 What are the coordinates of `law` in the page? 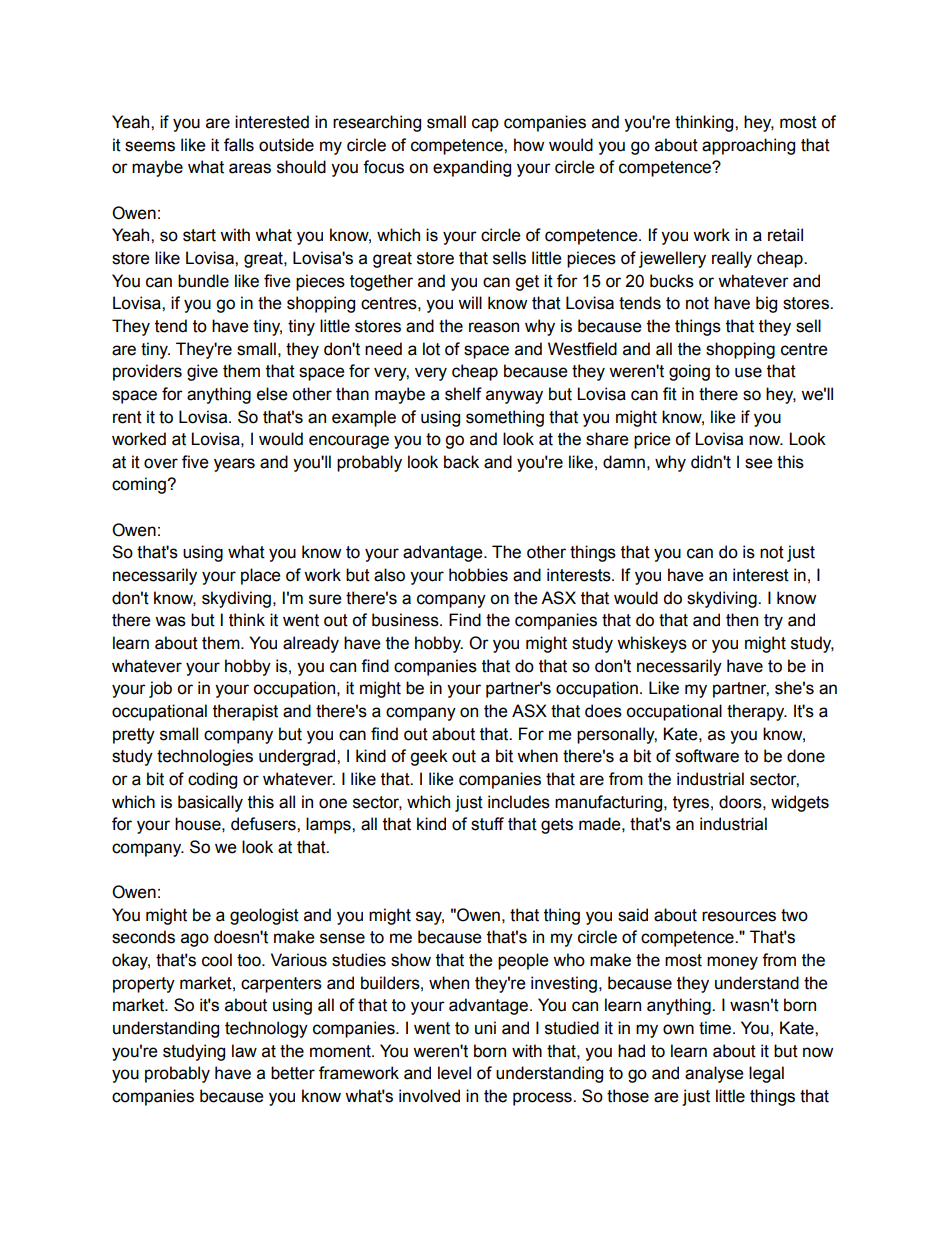 It's located at (244, 1051).
